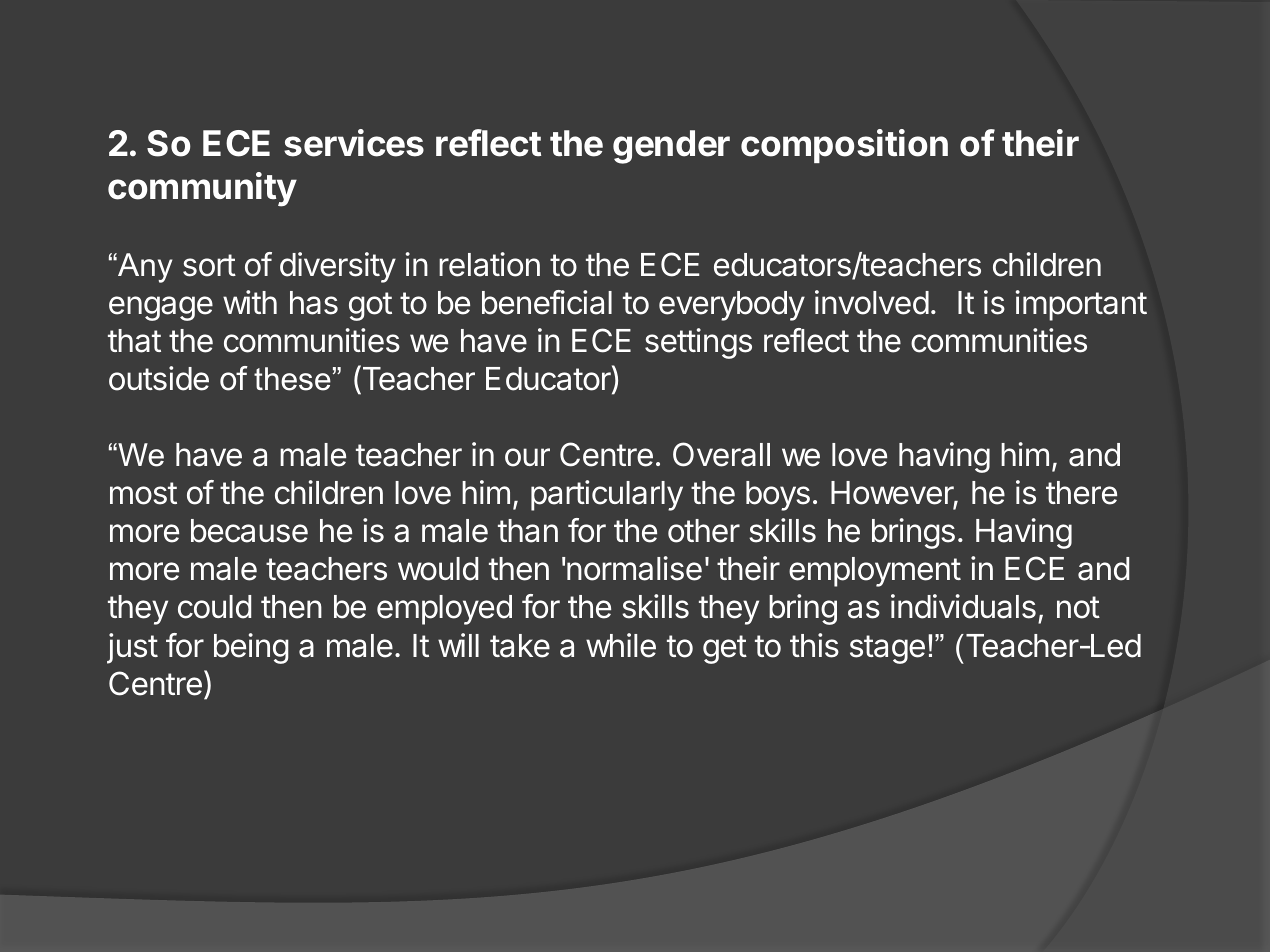 The height and width of the screenshot is (952, 1270). What do you see at coordinates (607, 495) in the screenshot?
I see `particularly` at bounding box center [607, 495].
